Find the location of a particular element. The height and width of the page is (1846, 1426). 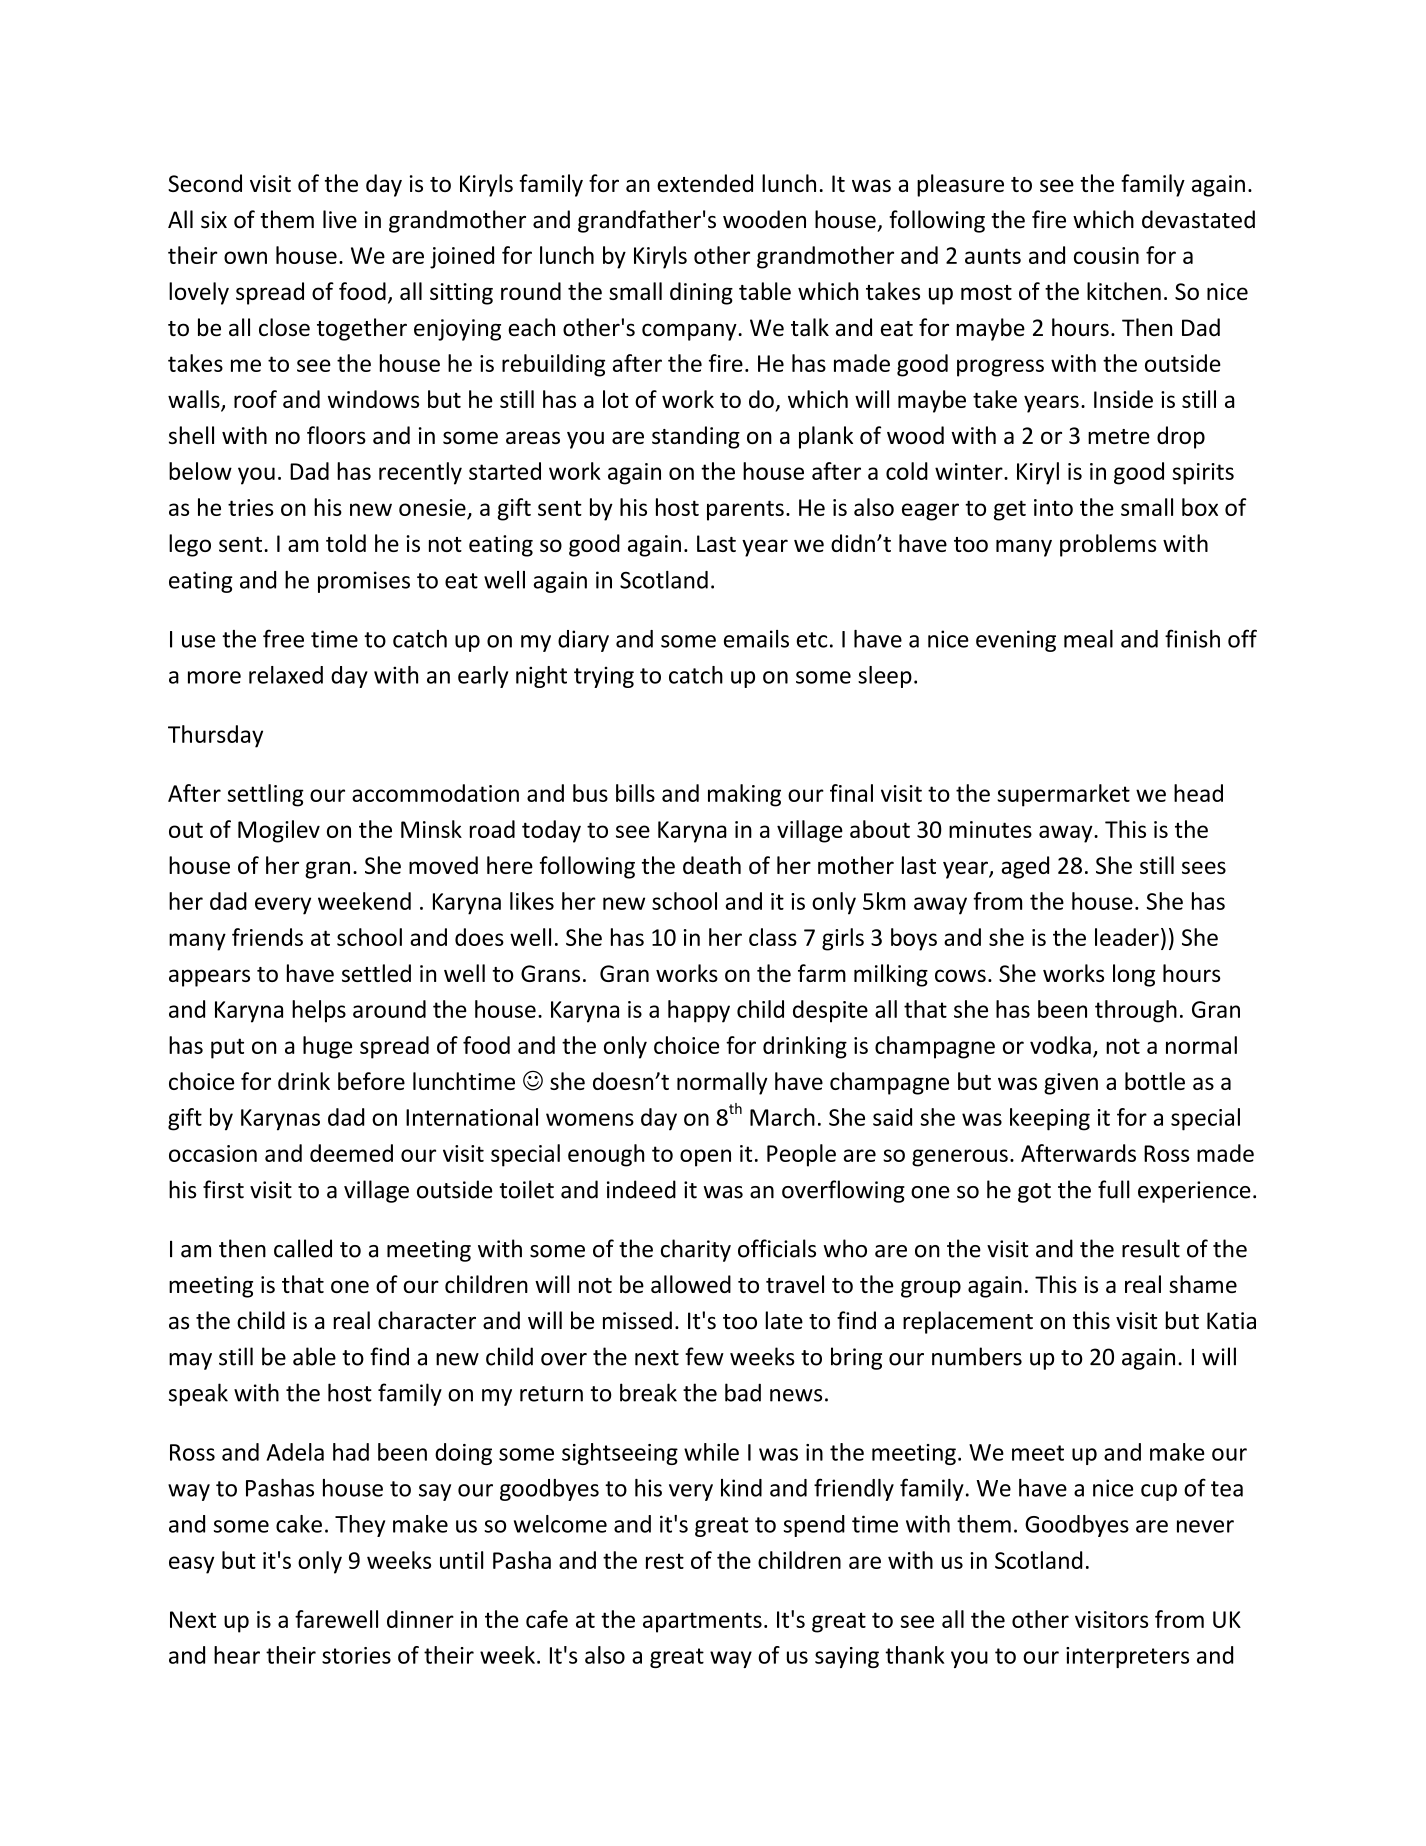

extended is located at coordinates (705, 183).
